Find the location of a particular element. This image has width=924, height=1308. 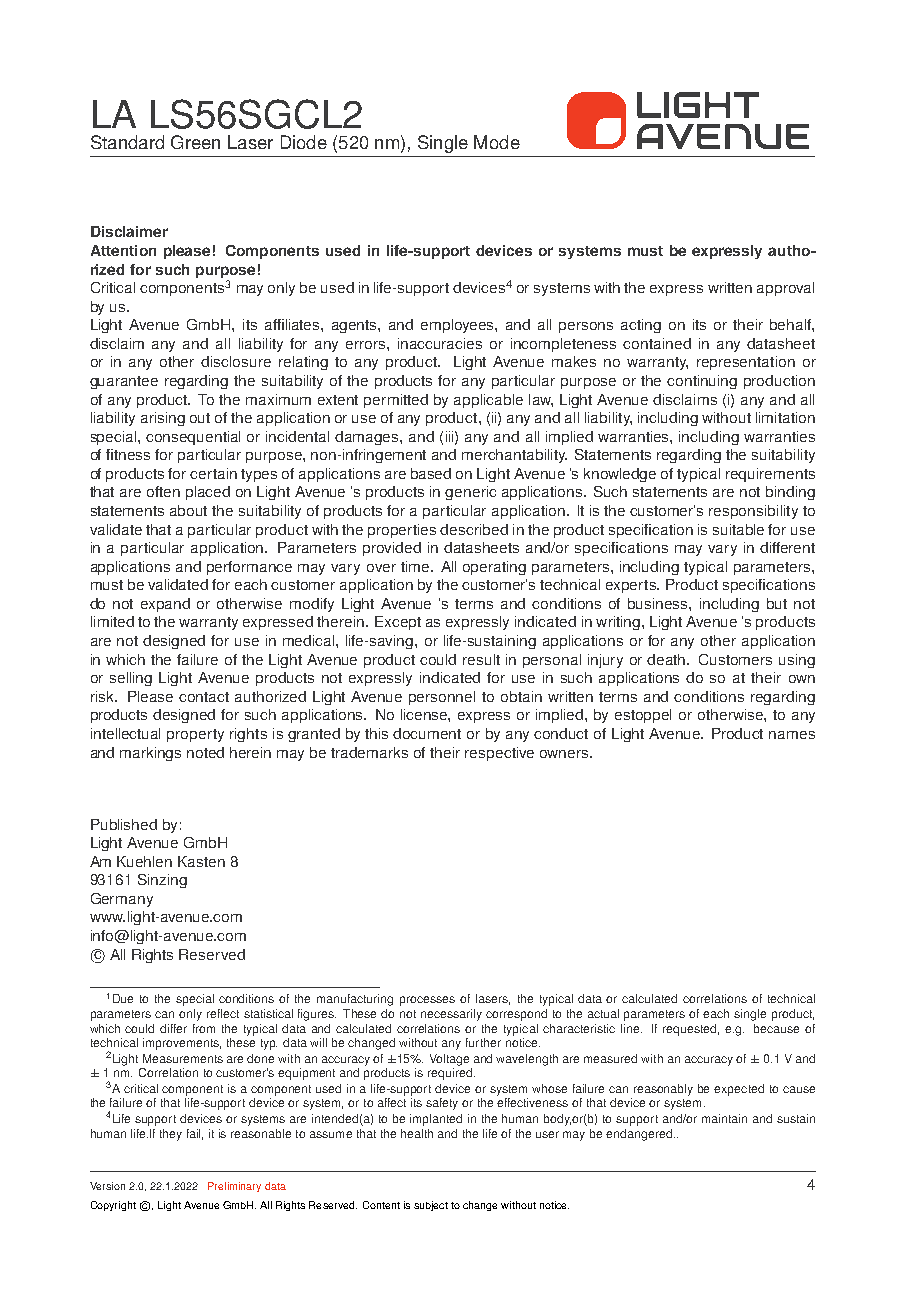

Green is located at coordinates (195, 142).
